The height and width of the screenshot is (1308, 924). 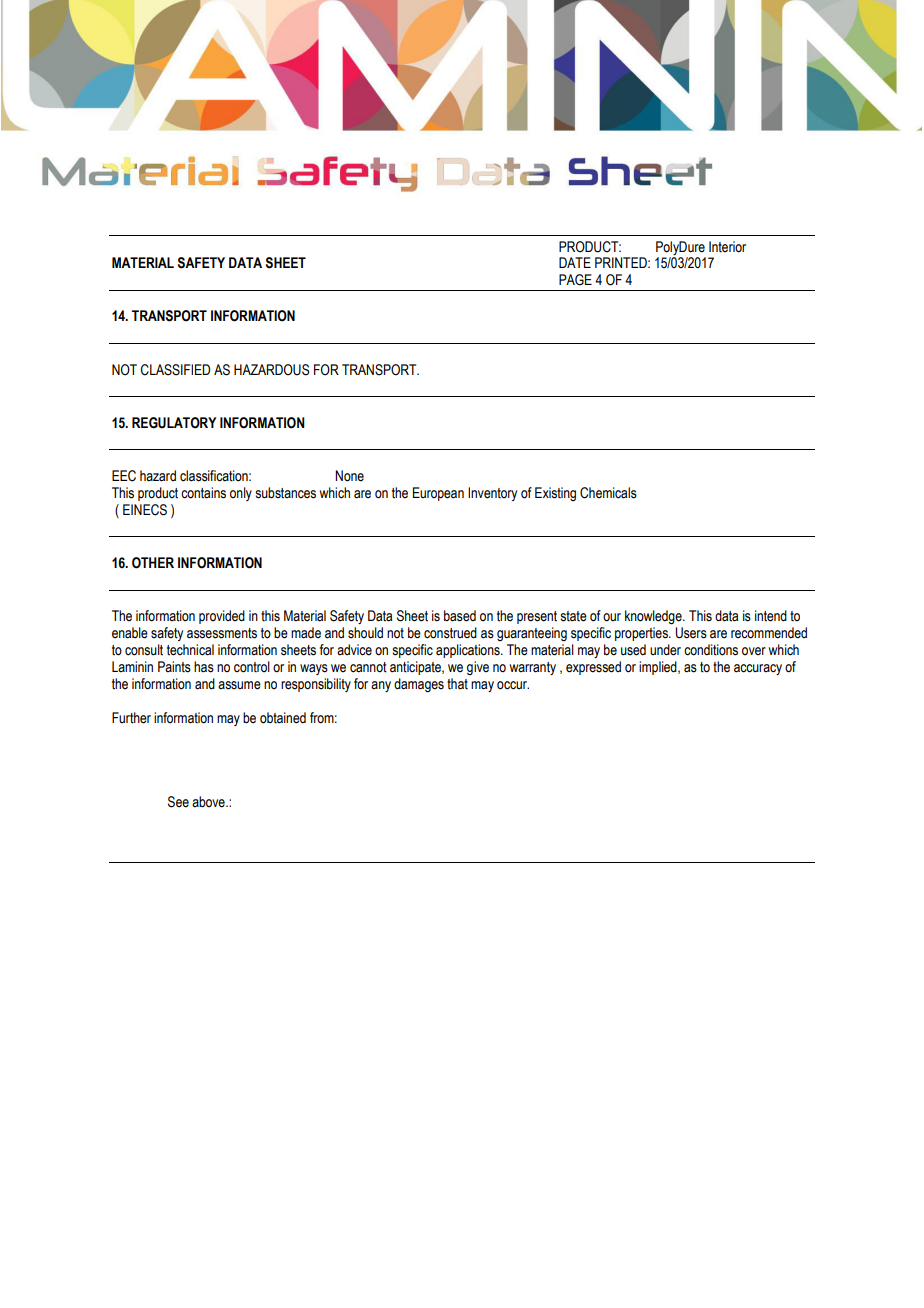 What do you see at coordinates (174, 423) in the screenshot?
I see `REGULATORY` at bounding box center [174, 423].
